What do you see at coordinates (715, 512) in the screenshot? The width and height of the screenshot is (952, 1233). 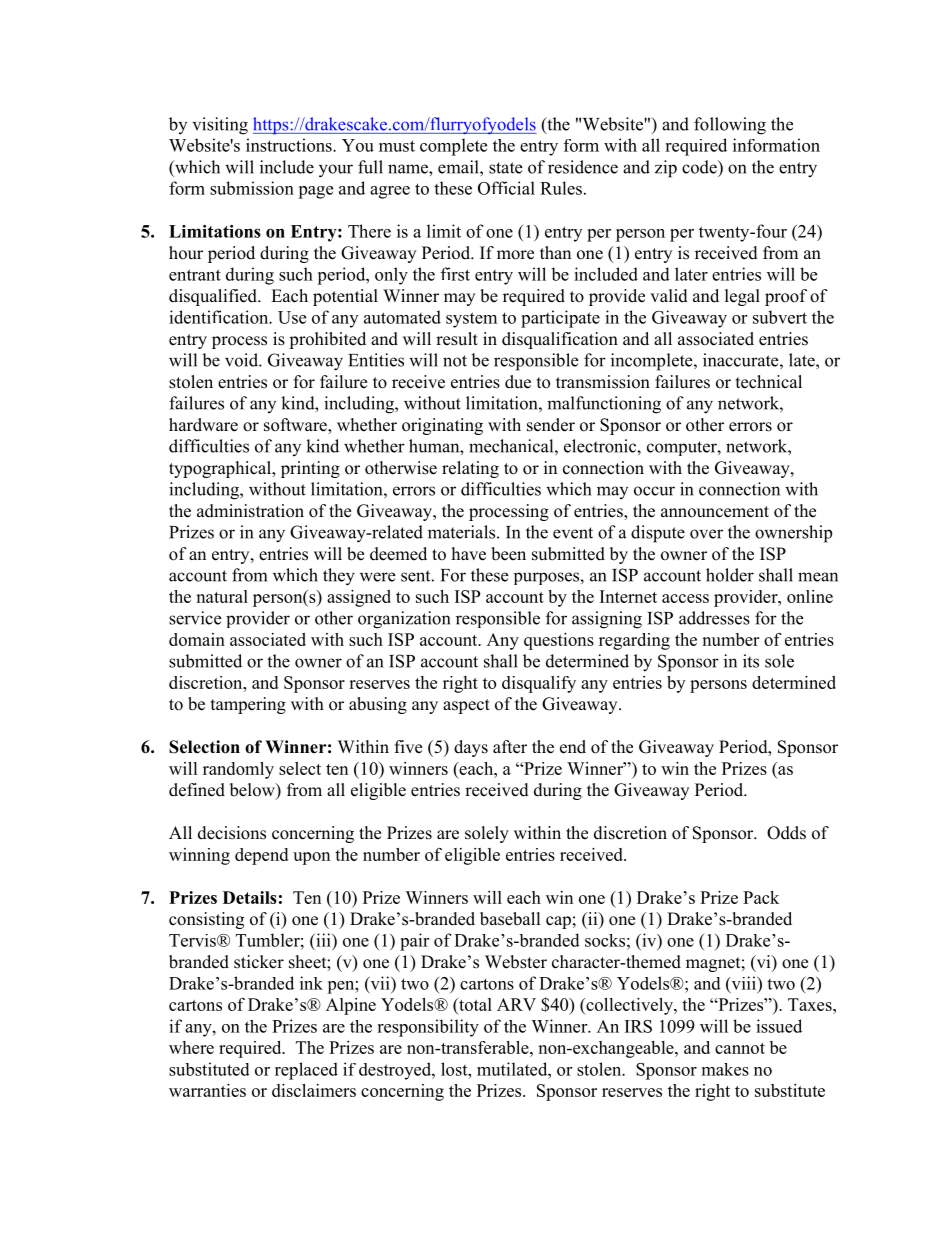 I see `announcement` at bounding box center [715, 512].
